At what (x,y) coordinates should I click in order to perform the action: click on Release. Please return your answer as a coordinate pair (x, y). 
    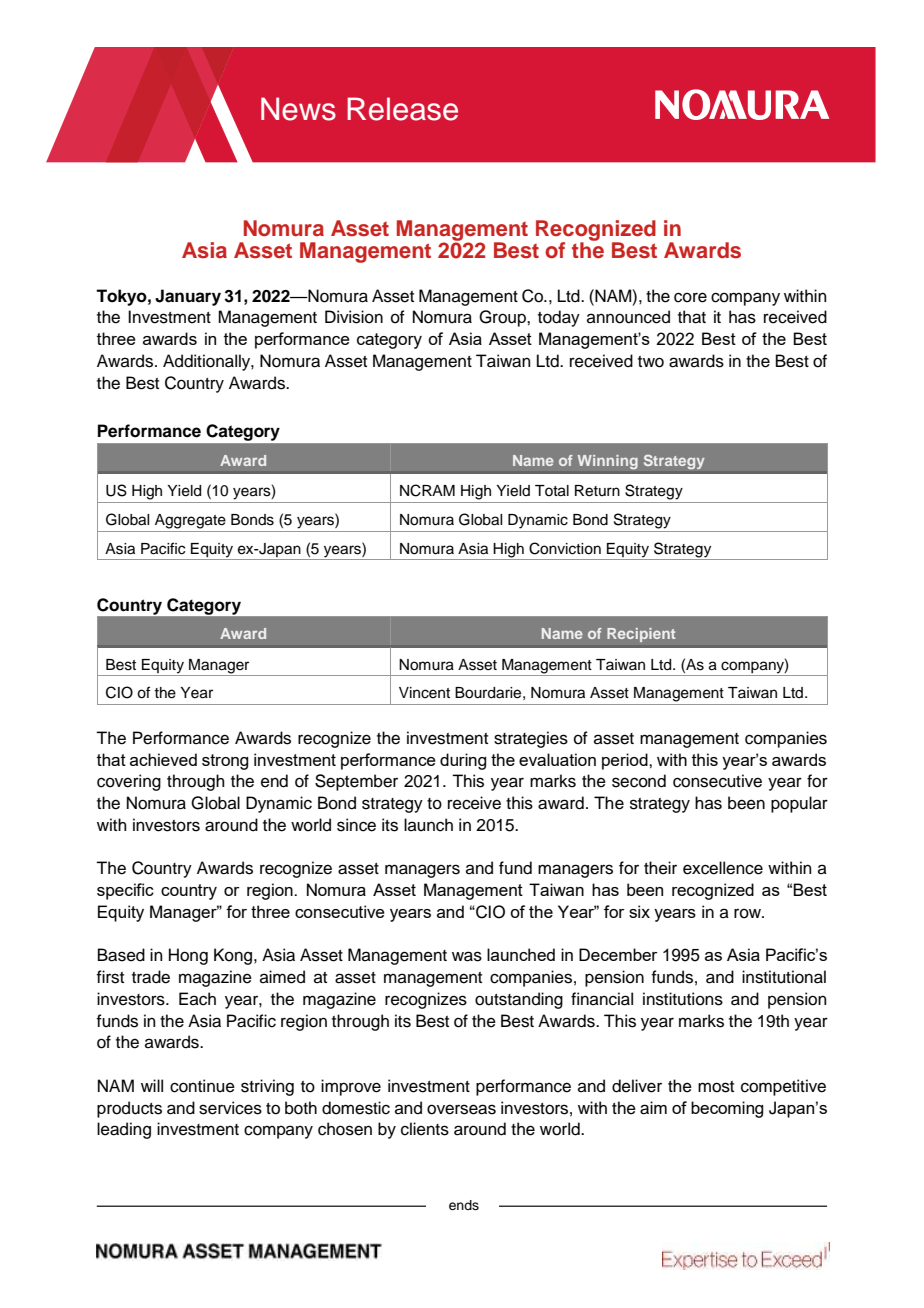
    Looking at the image, I should click on (402, 109).
